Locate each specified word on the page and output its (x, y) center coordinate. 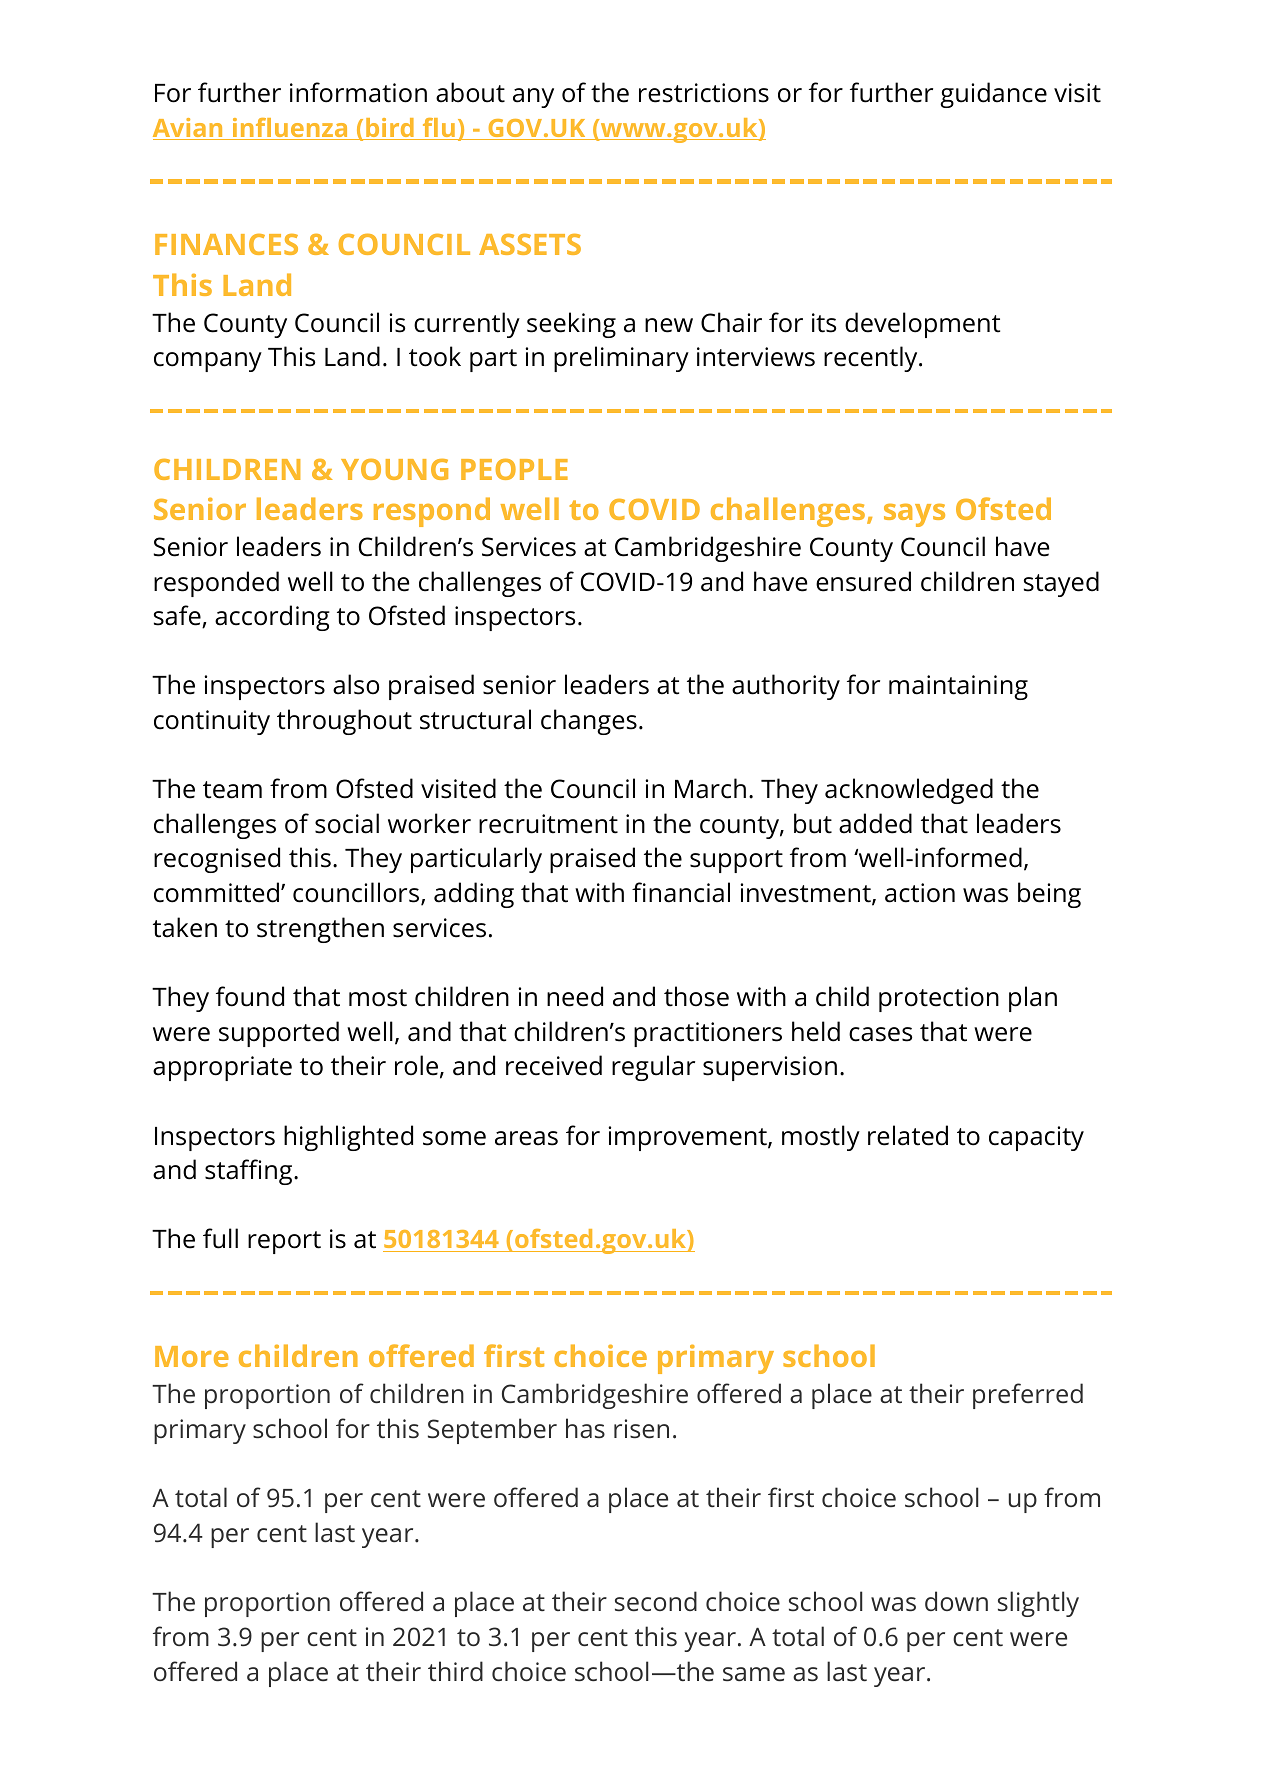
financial (681, 892)
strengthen (320, 930)
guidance (993, 95)
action (920, 893)
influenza (290, 129)
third (455, 1671)
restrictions (704, 93)
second (656, 1601)
